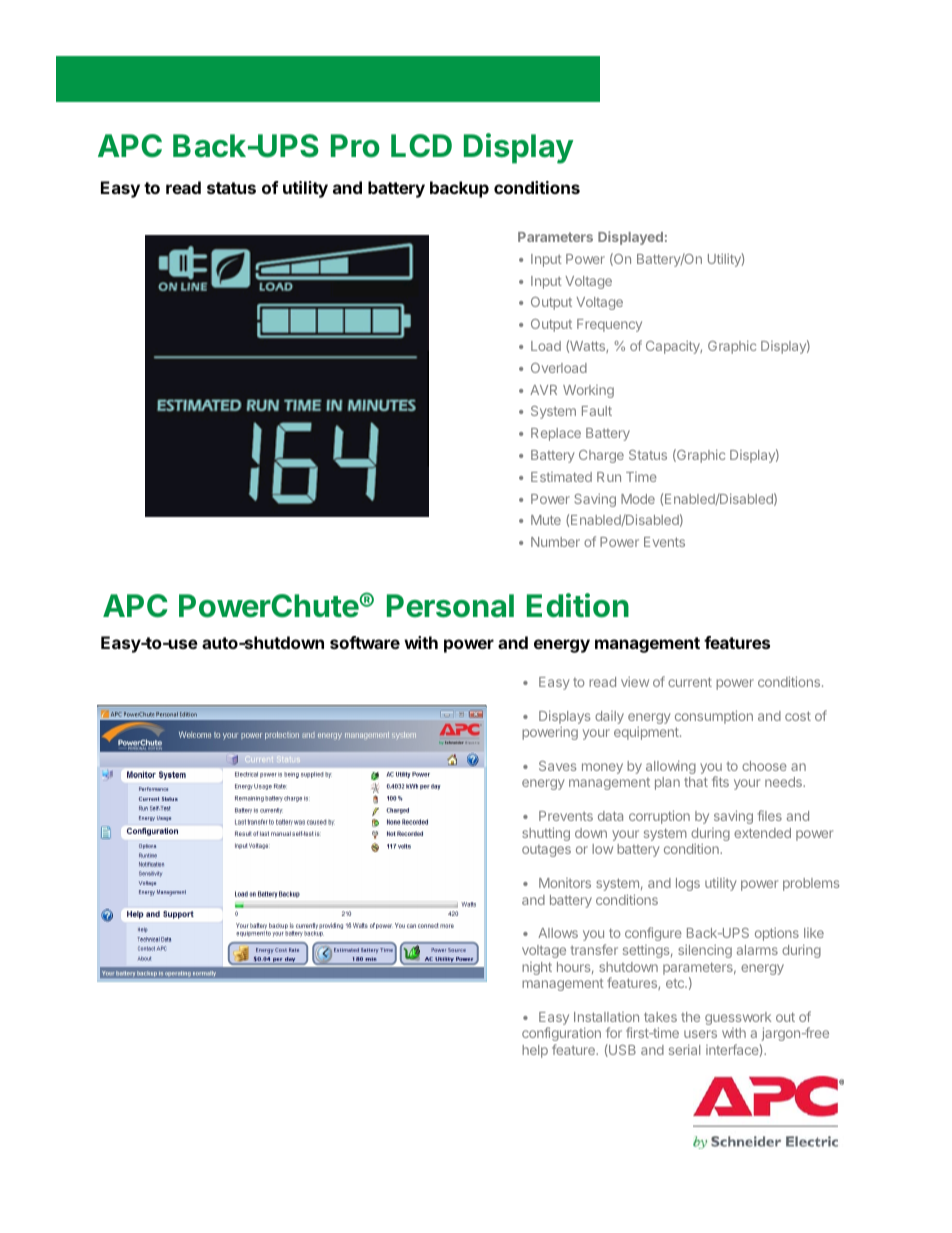 This image has width=952, height=1233. Describe the element at coordinates (578, 605) in the image. I see `Edition` at that location.
